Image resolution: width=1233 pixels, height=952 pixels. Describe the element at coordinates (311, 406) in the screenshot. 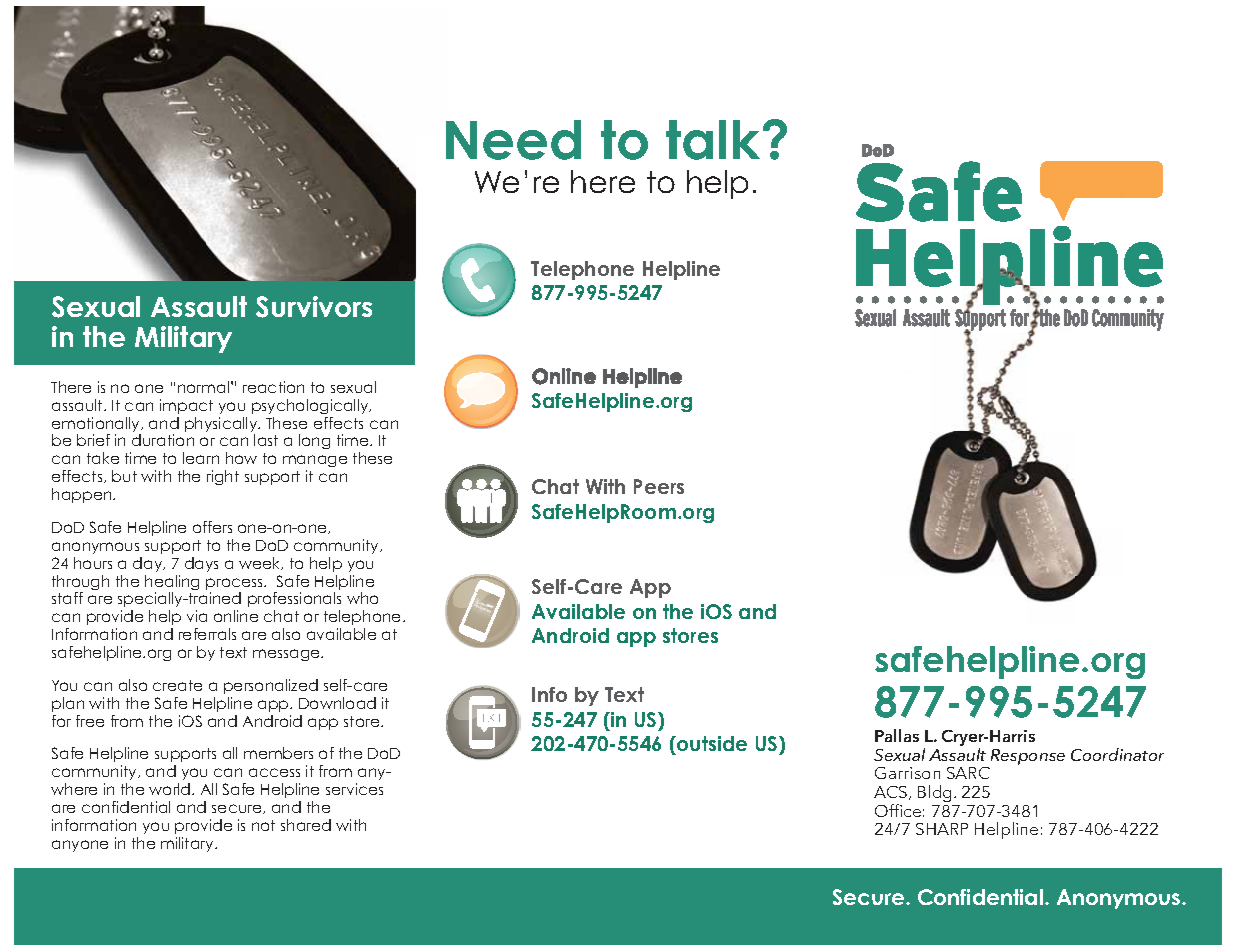

I see `psychologically` at that location.
